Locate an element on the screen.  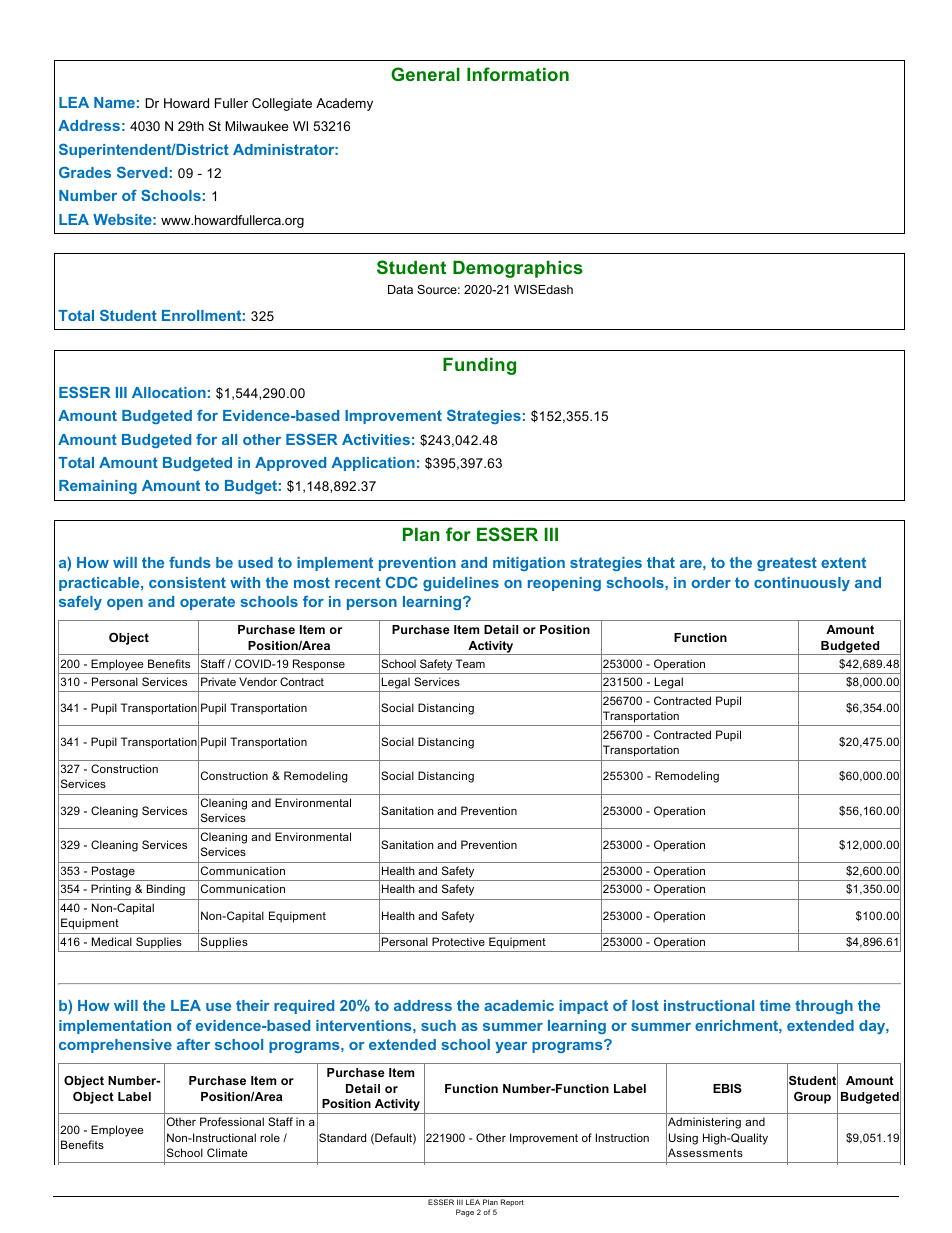
General is located at coordinates (425, 74).
